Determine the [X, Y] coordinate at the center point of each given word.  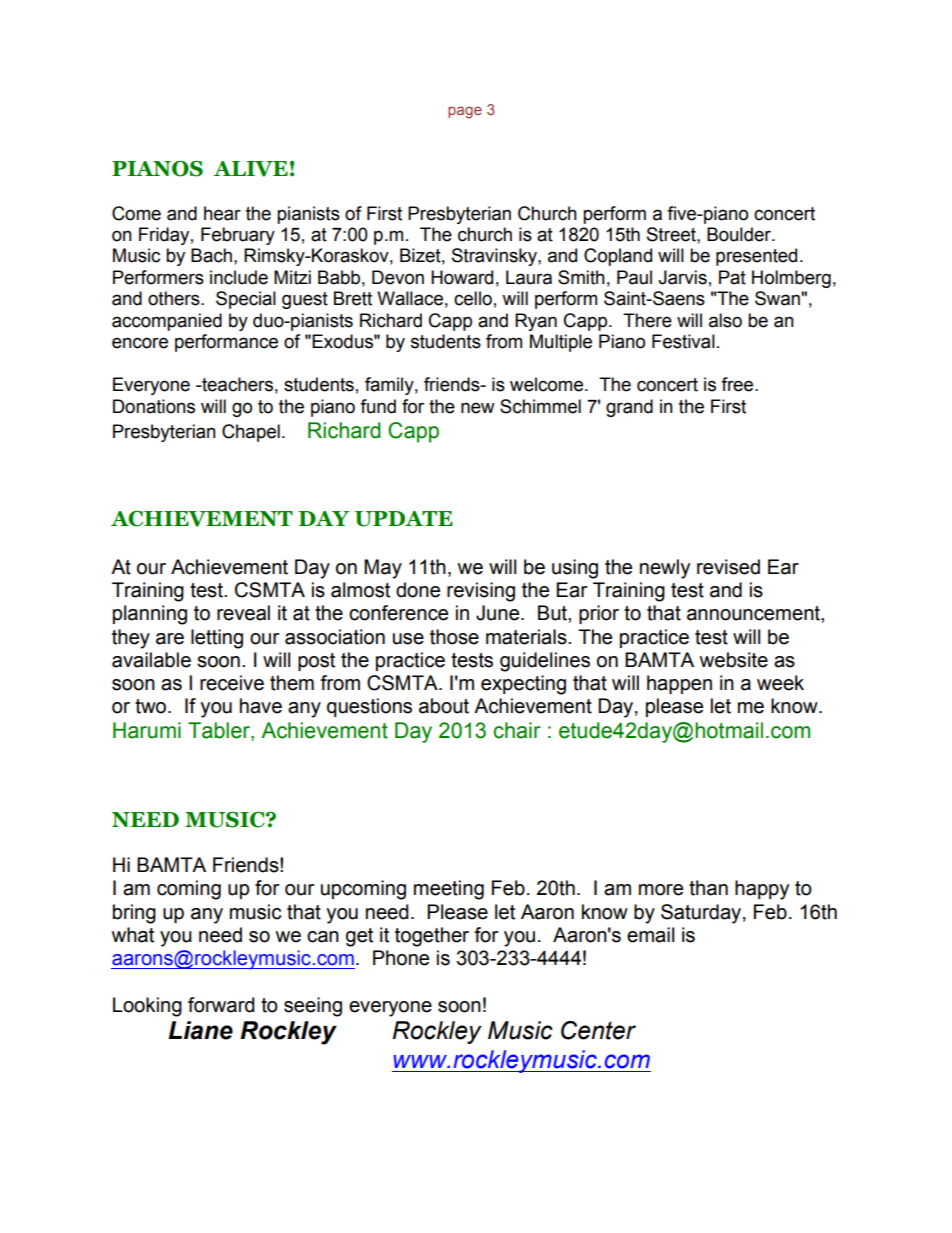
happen [679, 684]
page [465, 112]
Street [672, 234]
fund [378, 406]
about [444, 706]
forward [221, 1005]
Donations [154, 406]
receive [232, 683]
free [738, 384]
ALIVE [250, 169]
